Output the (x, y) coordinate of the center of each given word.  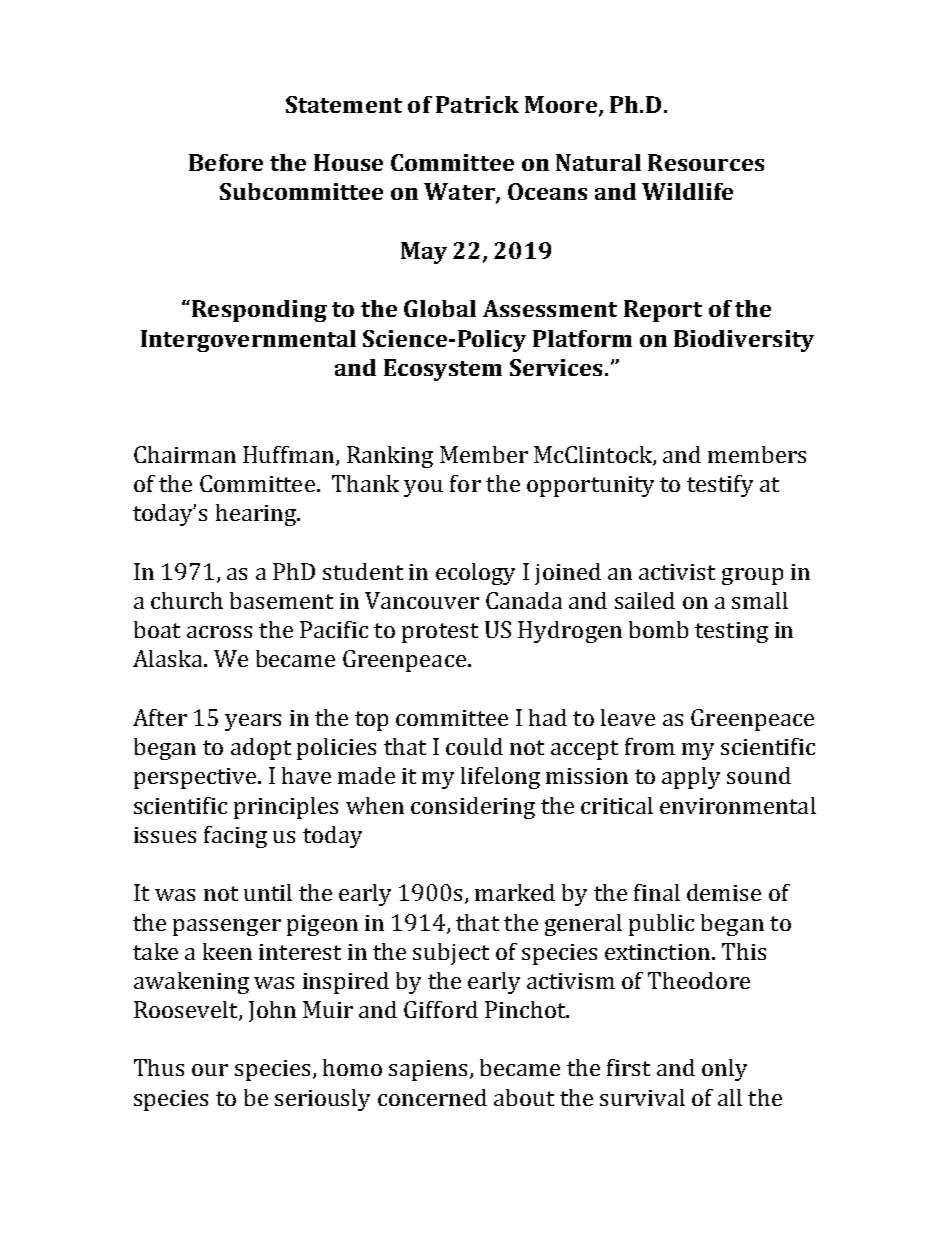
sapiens (428, 1070)
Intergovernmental (248, 341)
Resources (706, 162)
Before (226, 162)
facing (235, 837)
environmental (738, 805)
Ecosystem (443, 370)
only (724, 1070)
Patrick (477, 104)
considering (473, 808)
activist (677, 572)
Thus (159, 1067)
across (219, 632)
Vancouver (422, 600)
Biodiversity (744, 341)
